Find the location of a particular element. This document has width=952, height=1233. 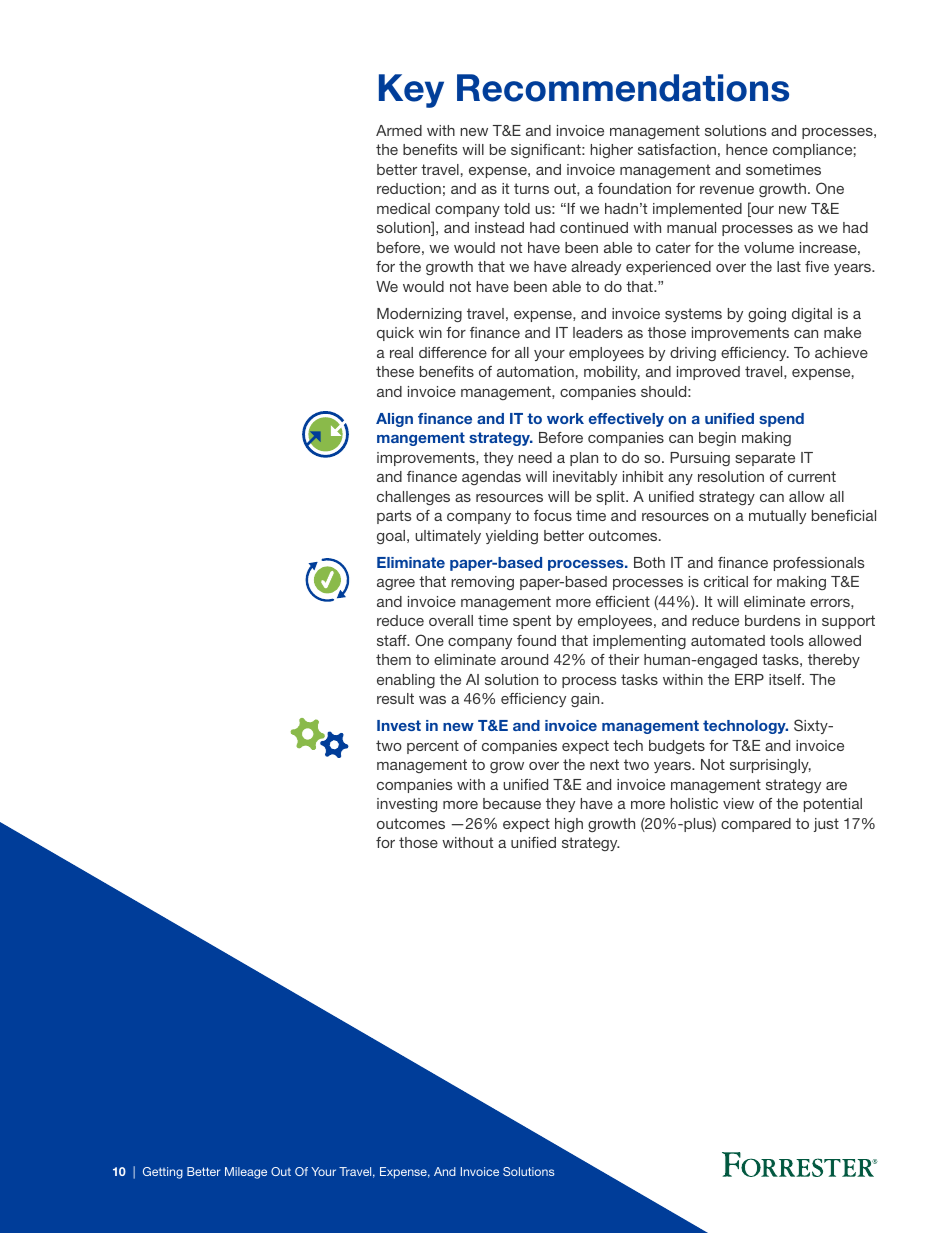

spent is located at coordinates (532, 622).
